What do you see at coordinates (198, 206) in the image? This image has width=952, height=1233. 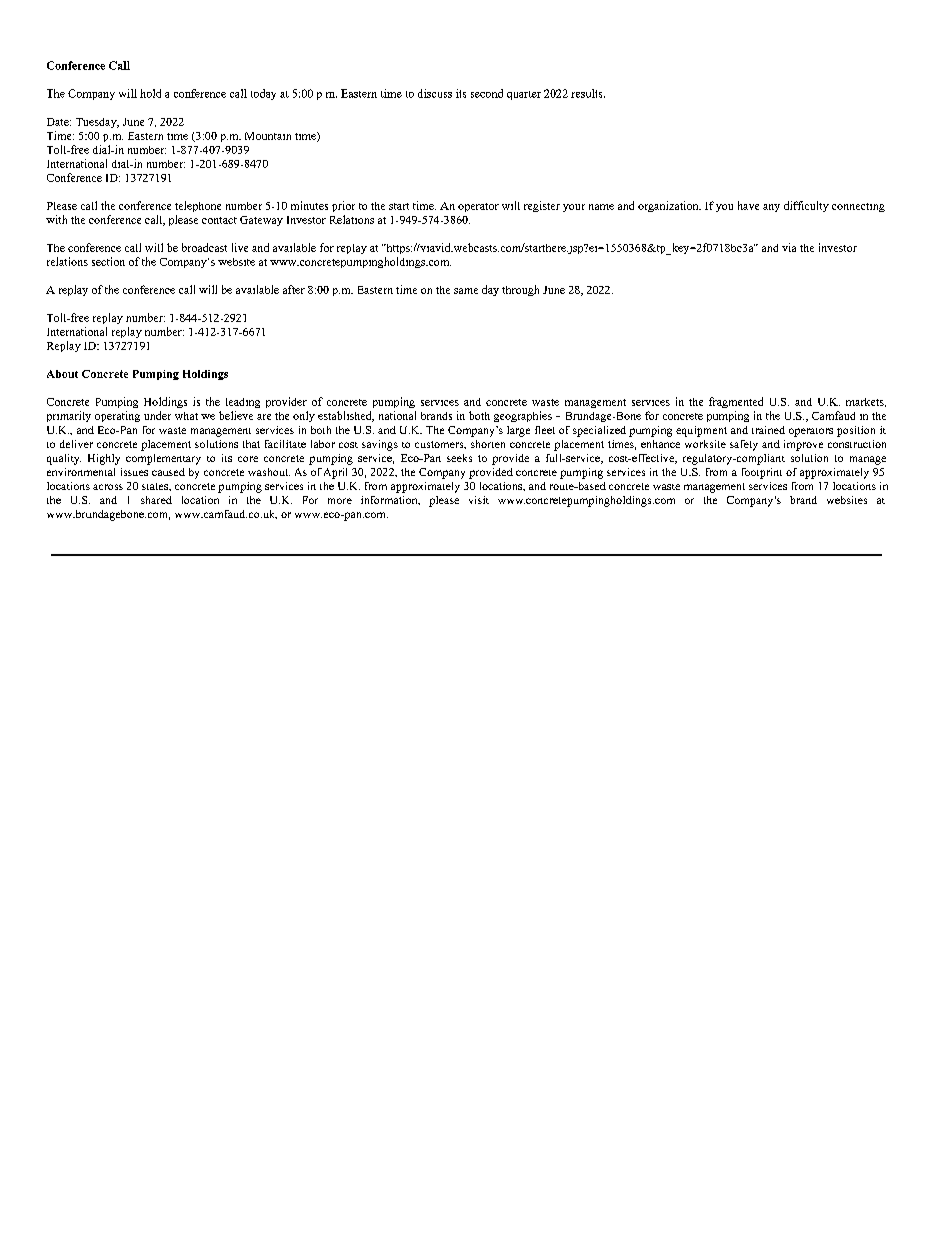 I see `telephone` at bounding box center [198, 206].
